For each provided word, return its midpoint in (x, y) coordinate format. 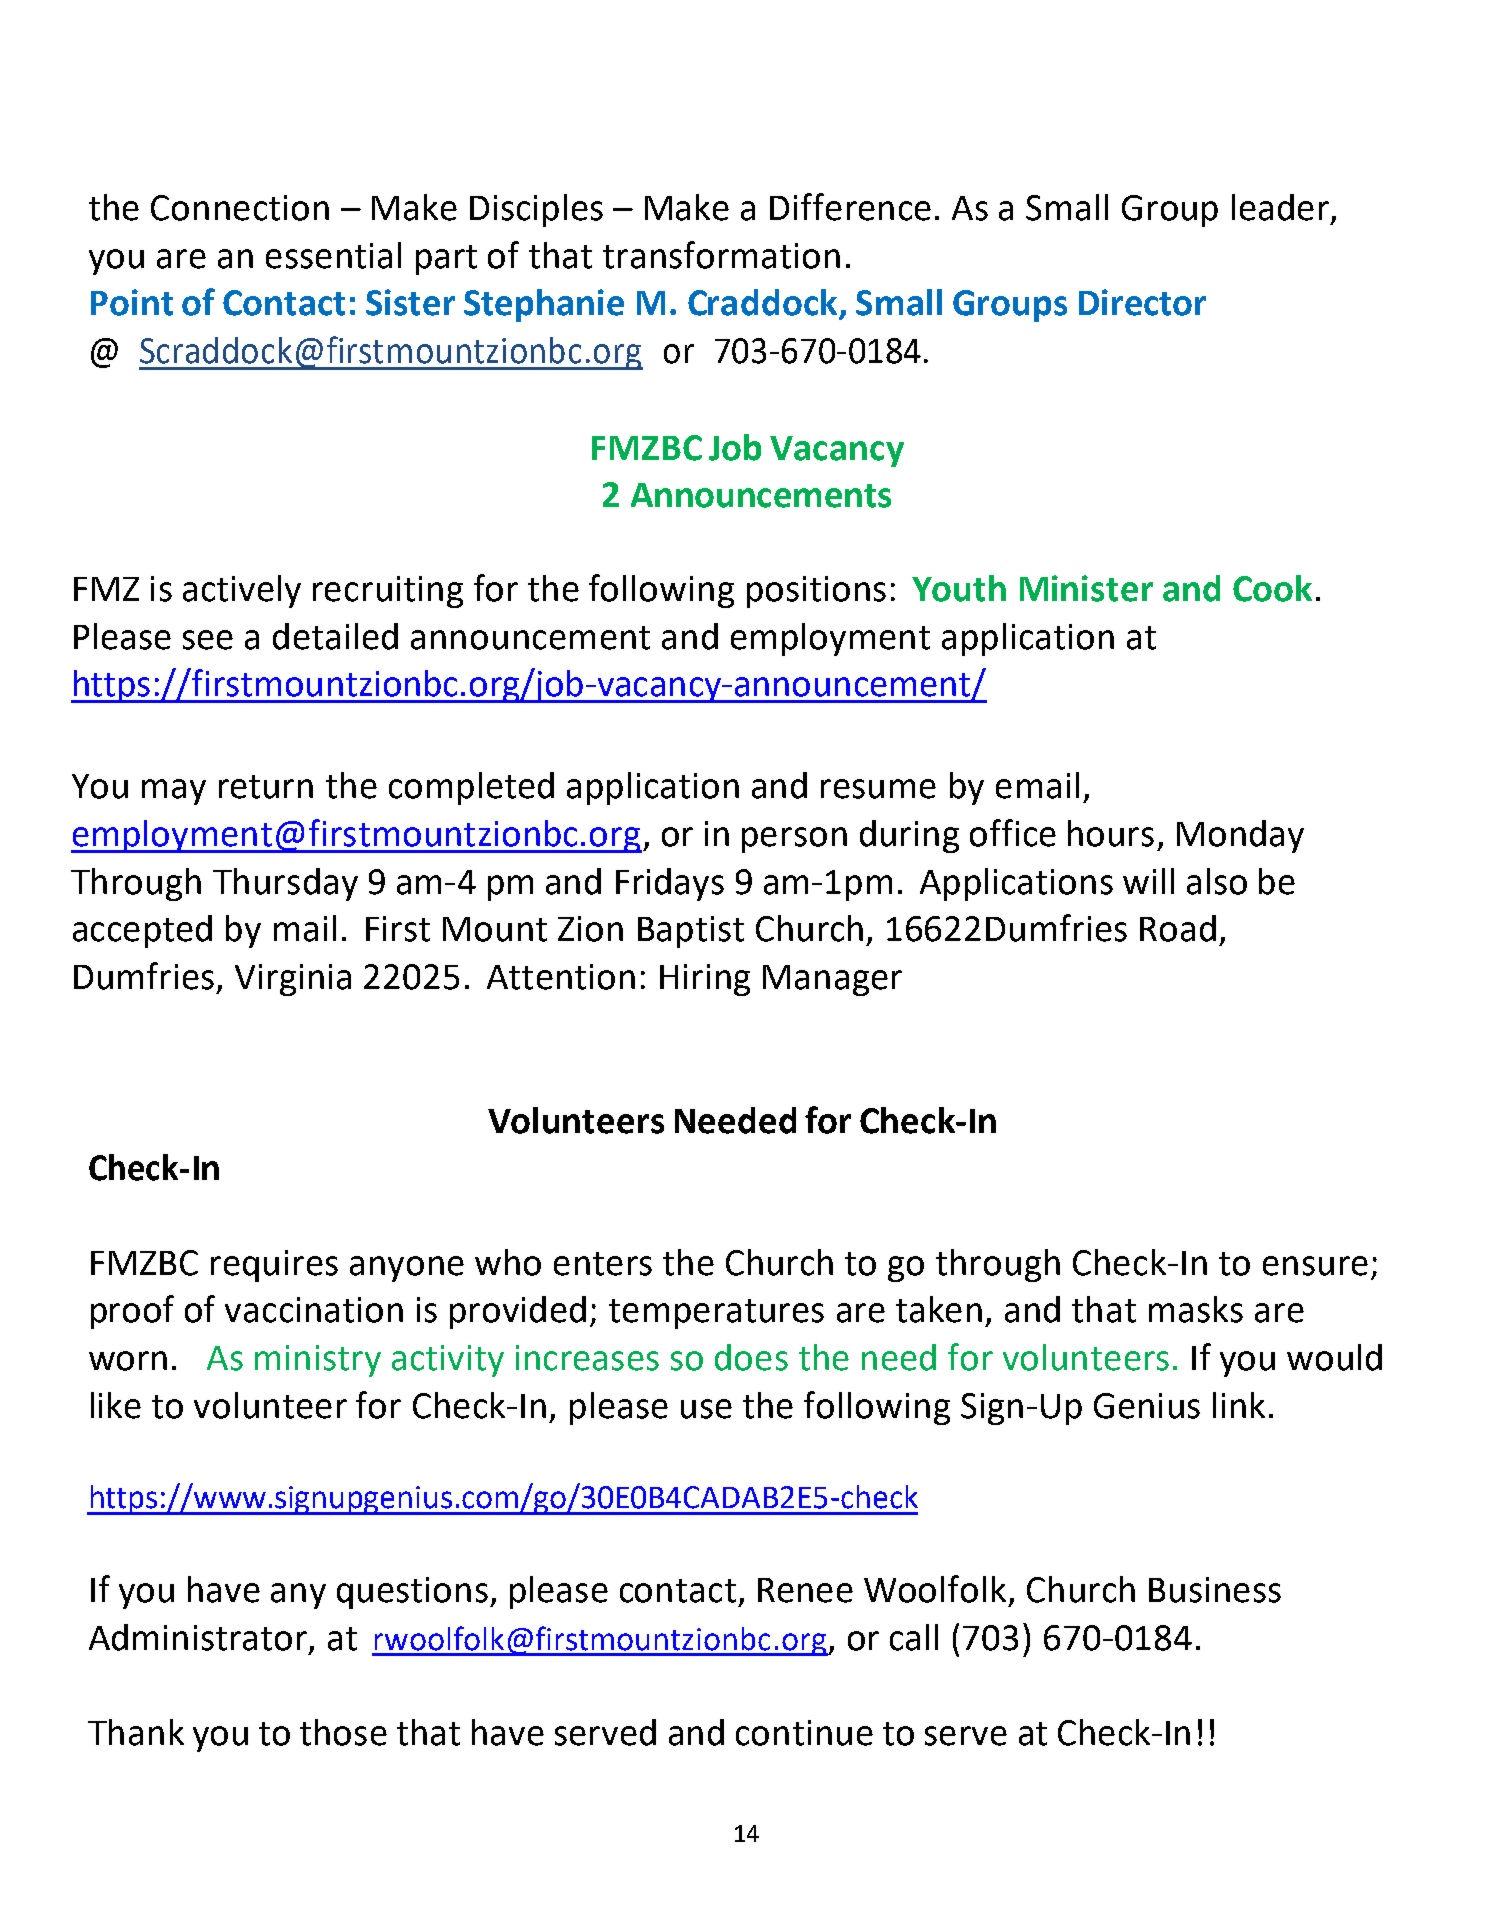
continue (804, 1733)
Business (1215, 1590)
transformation (721, 255)
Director (1142, 302)
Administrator (199, 1638)
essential (333, 255)
